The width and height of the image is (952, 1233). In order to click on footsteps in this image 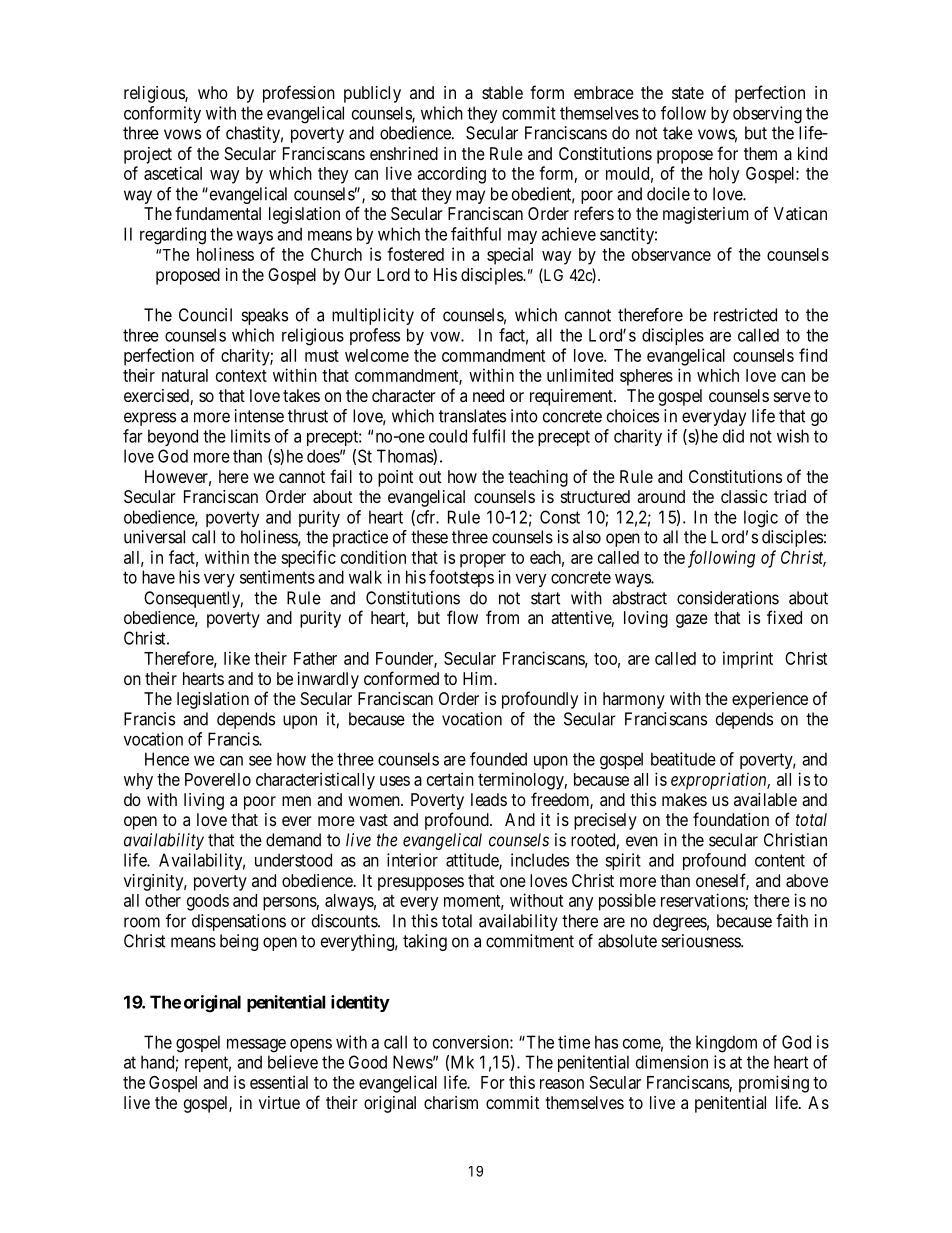, I will do `click(461, 578)`.
